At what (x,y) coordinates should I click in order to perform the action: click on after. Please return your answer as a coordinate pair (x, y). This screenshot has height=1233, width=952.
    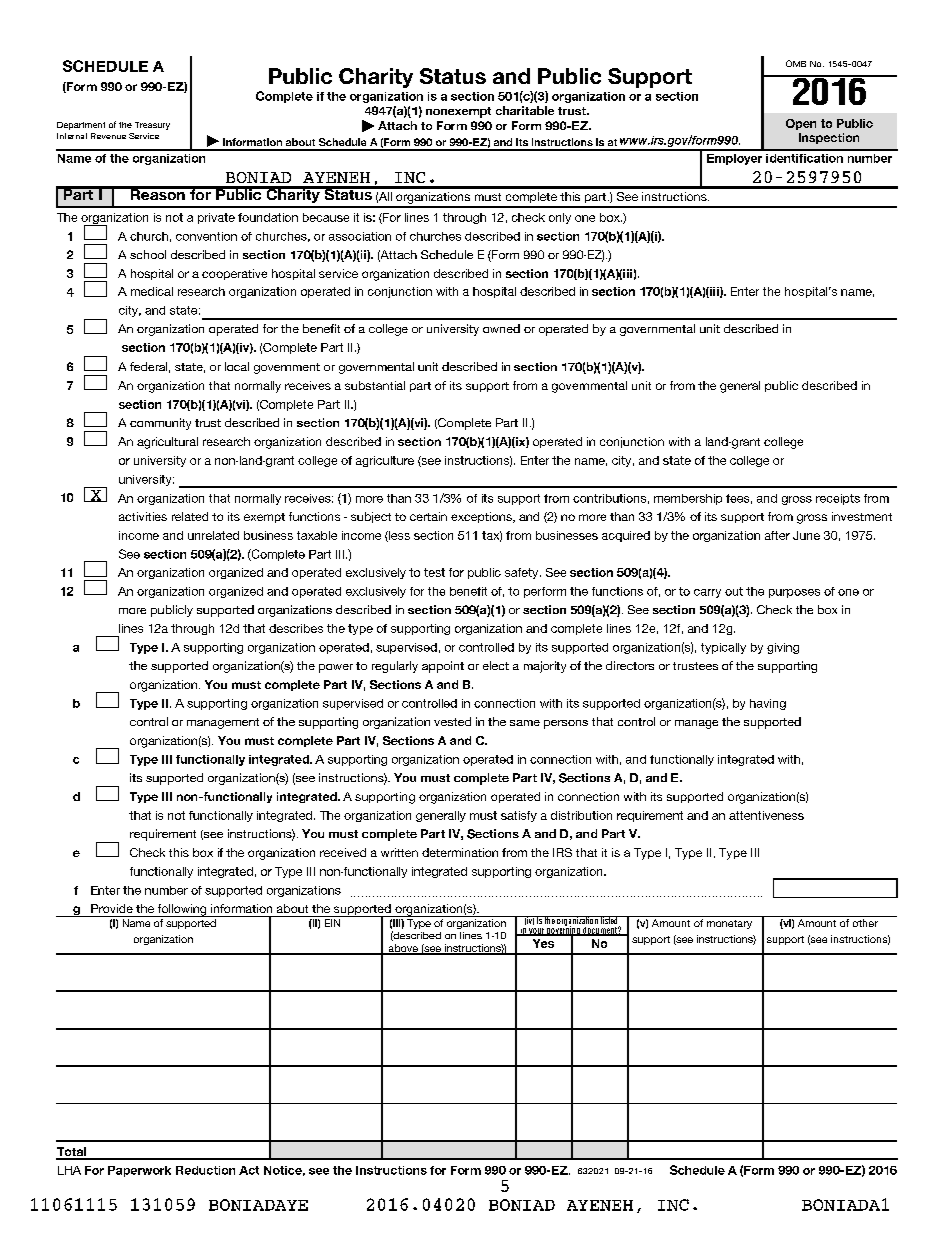
    Looking at the image, I should click on (777, 535).
